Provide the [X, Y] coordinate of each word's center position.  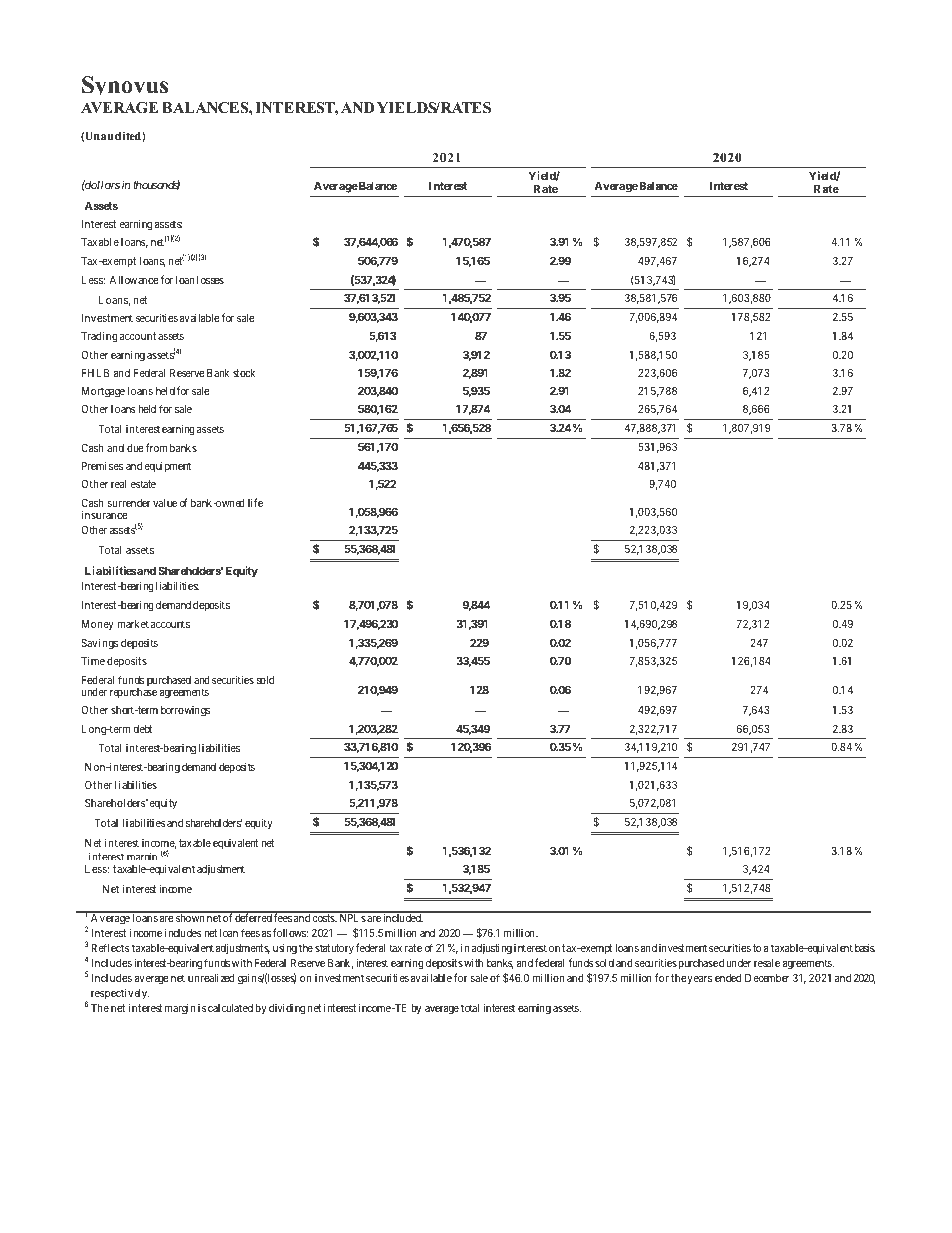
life [255, 502]
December [767, 978]
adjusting [492, 949]
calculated [229, 1008]
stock [244, 373]
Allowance [134, 280]
